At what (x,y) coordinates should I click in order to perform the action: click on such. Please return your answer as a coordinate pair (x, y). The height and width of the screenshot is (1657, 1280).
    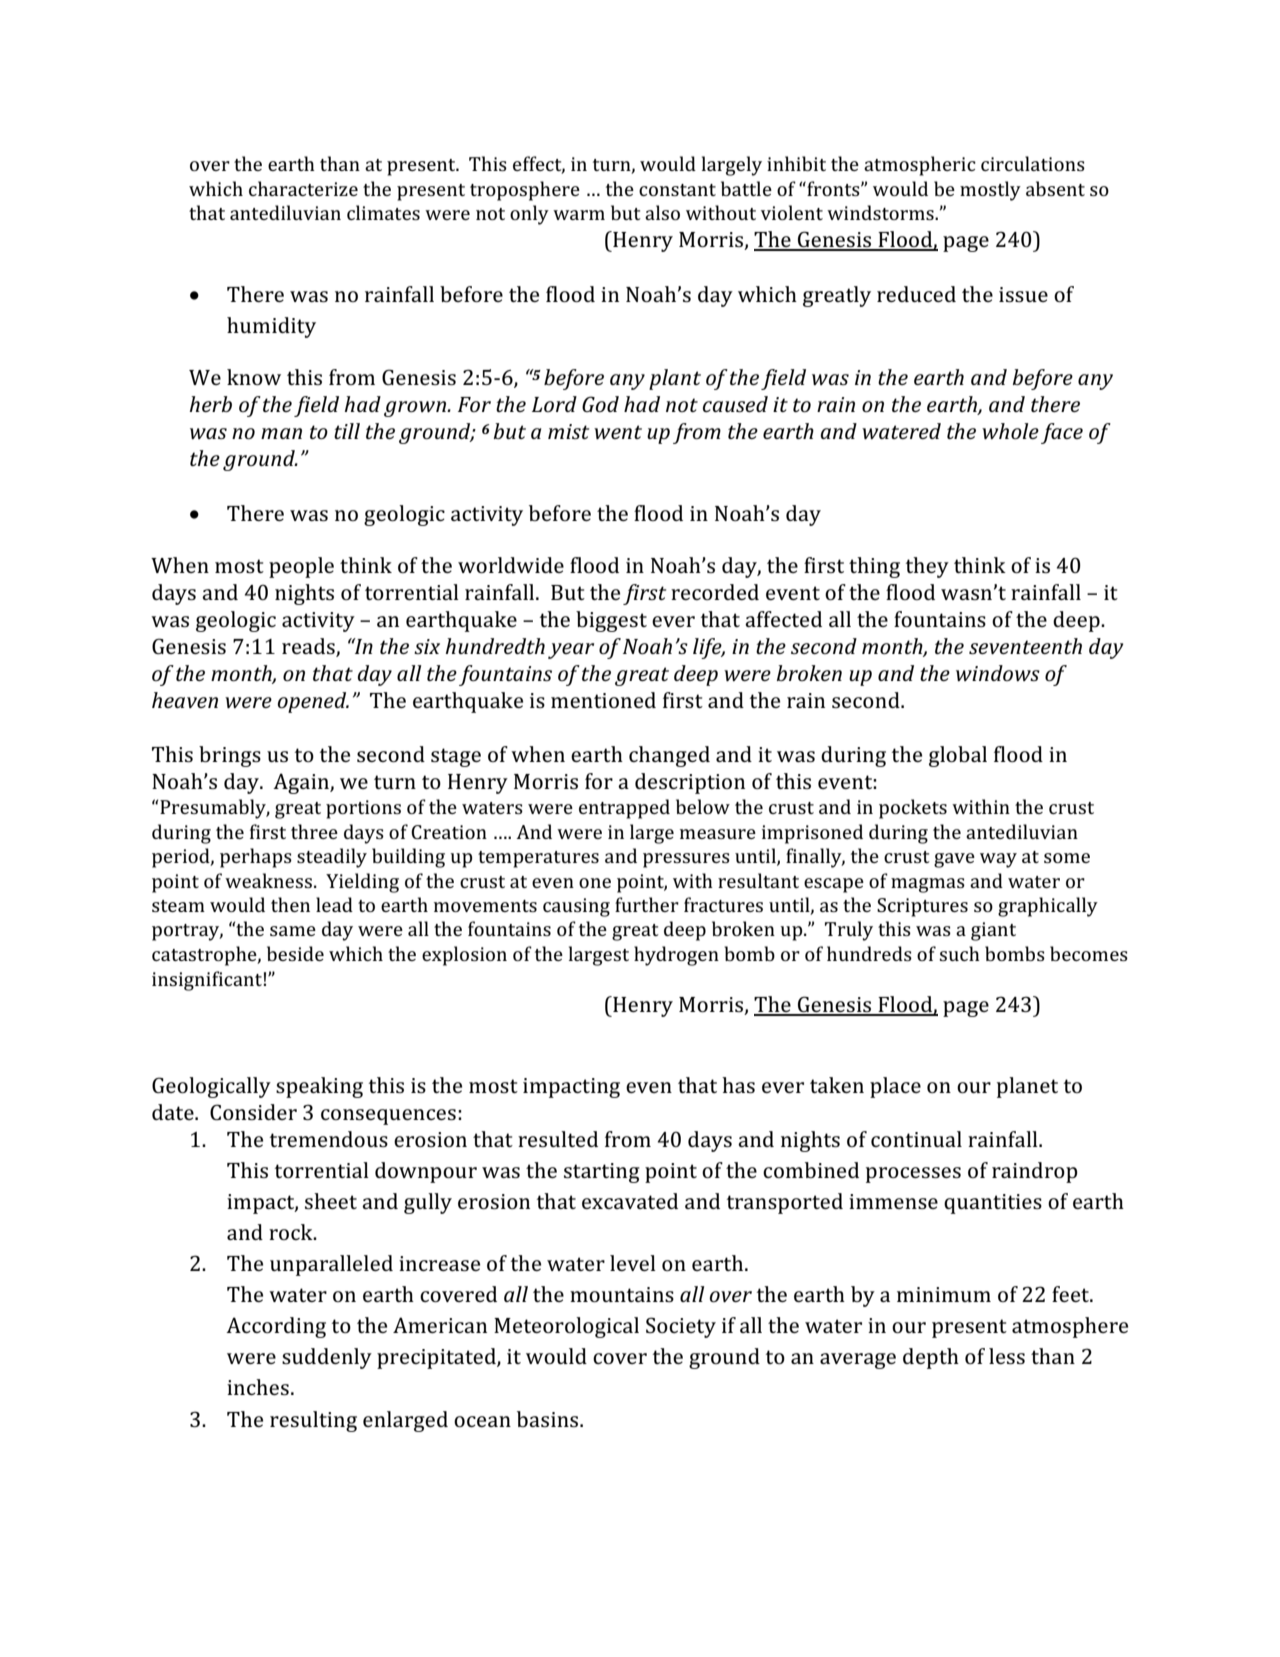
    Looking at the image, I should click on (960, 953).
